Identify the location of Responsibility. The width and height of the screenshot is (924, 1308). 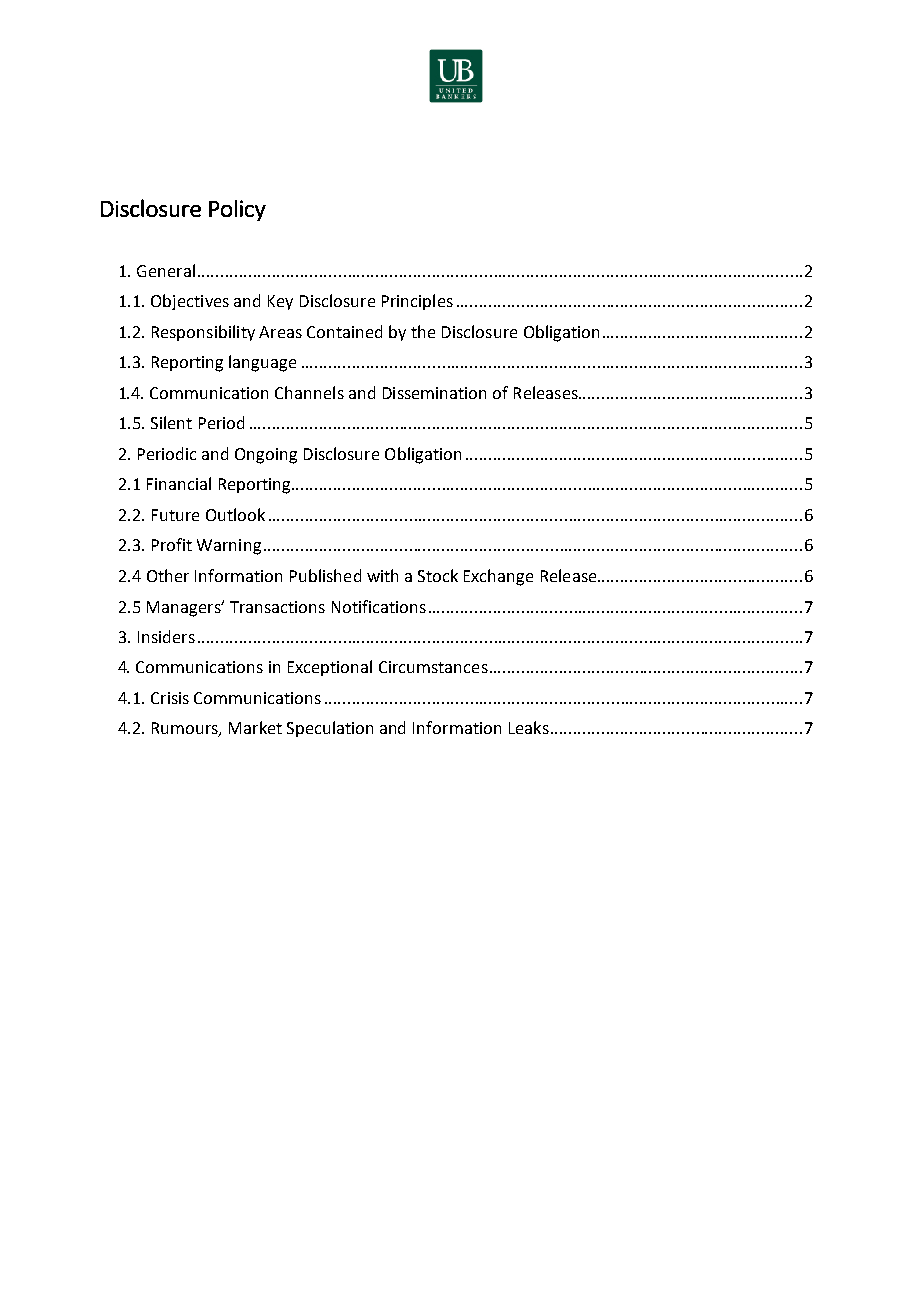
(203, 333).
